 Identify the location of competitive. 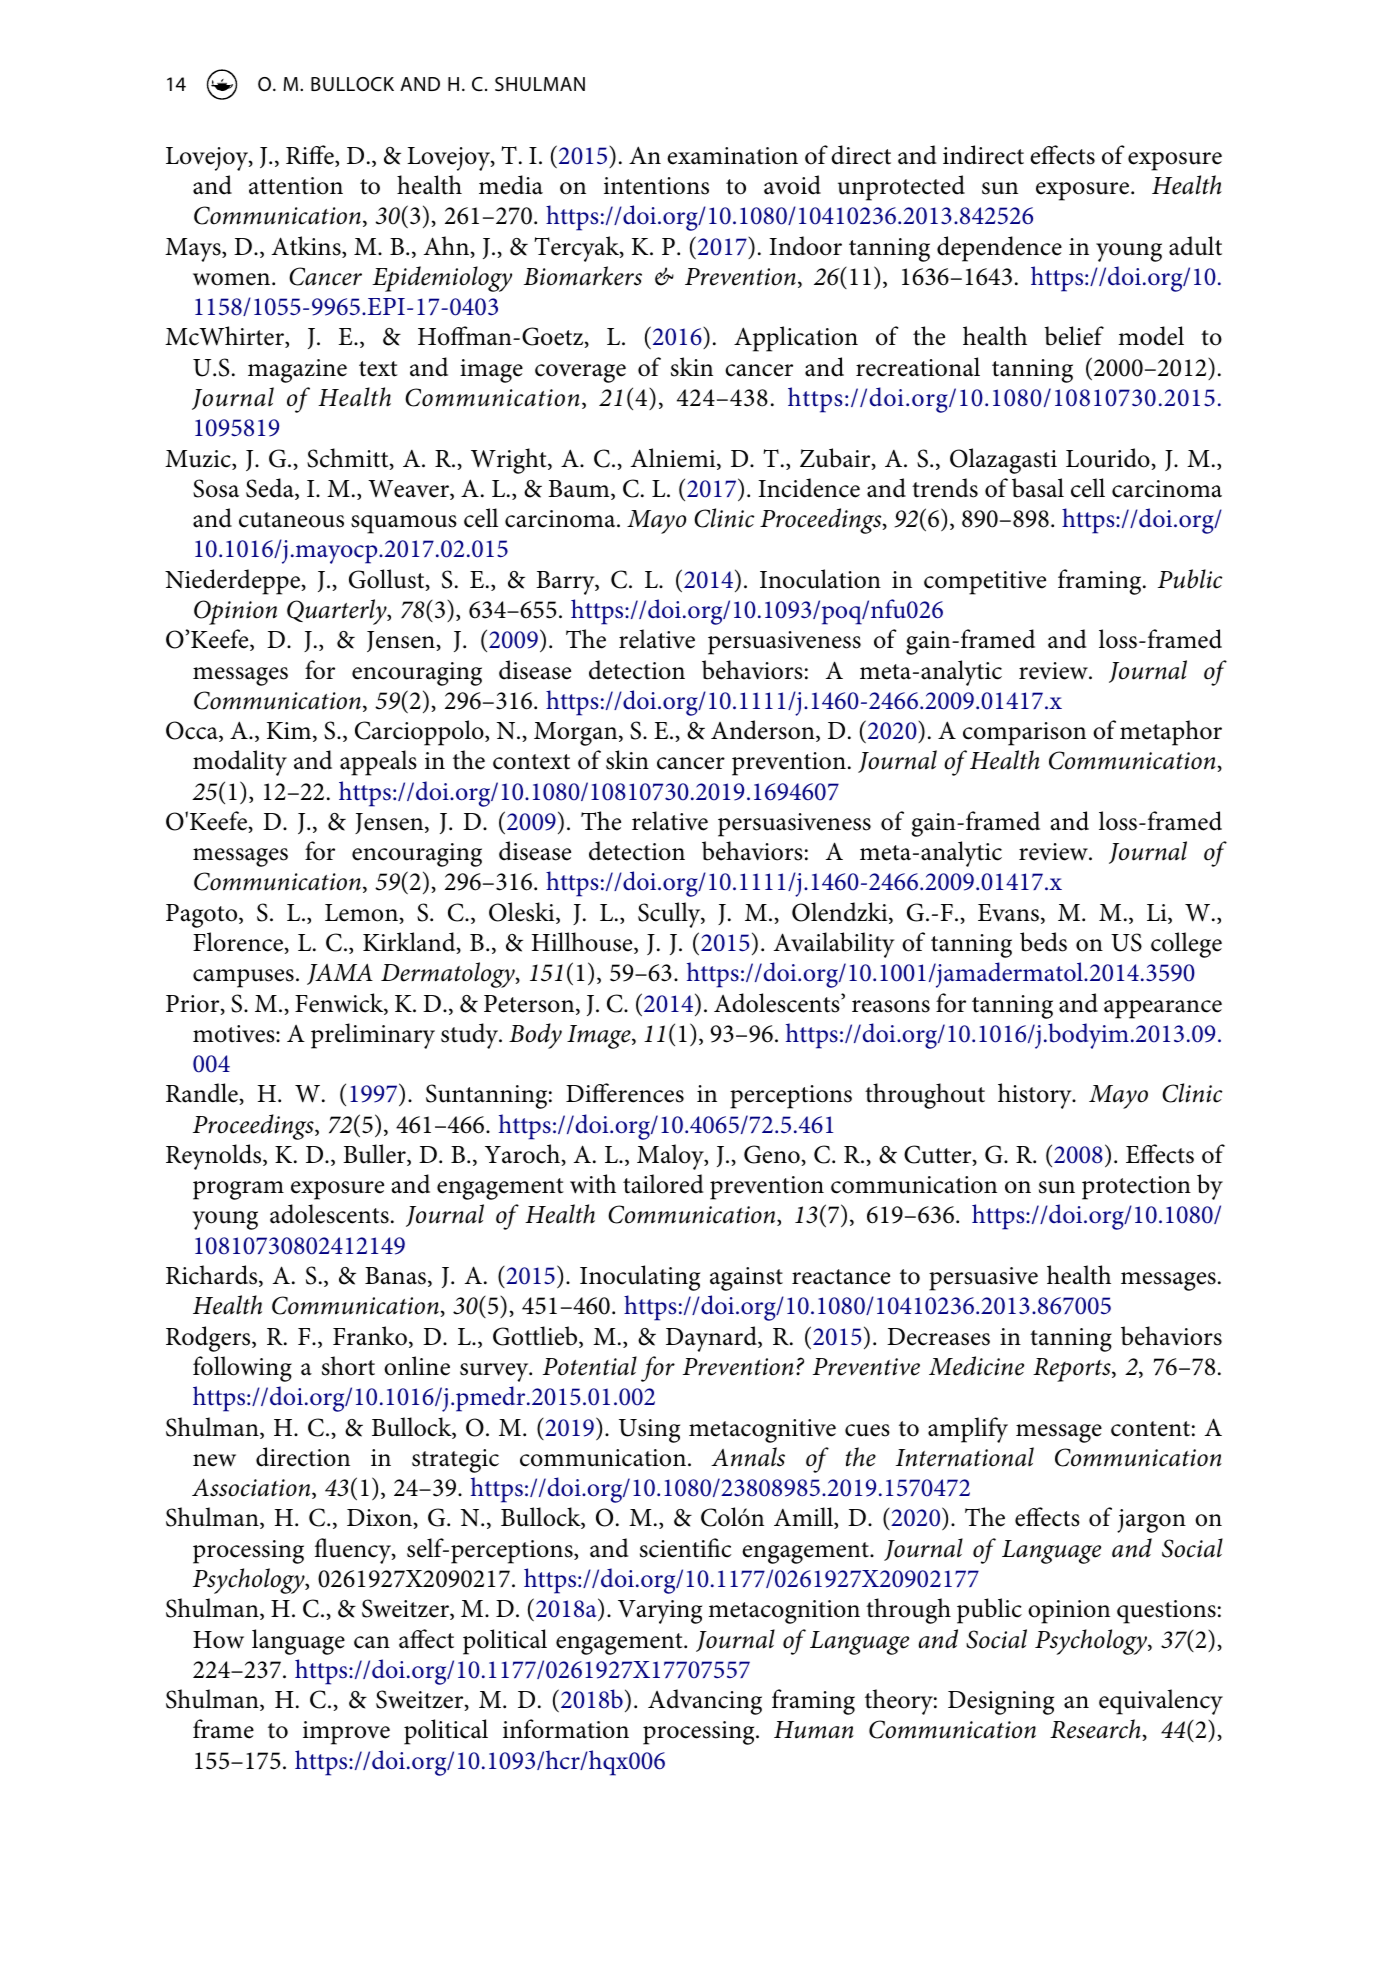
(985, 583).
